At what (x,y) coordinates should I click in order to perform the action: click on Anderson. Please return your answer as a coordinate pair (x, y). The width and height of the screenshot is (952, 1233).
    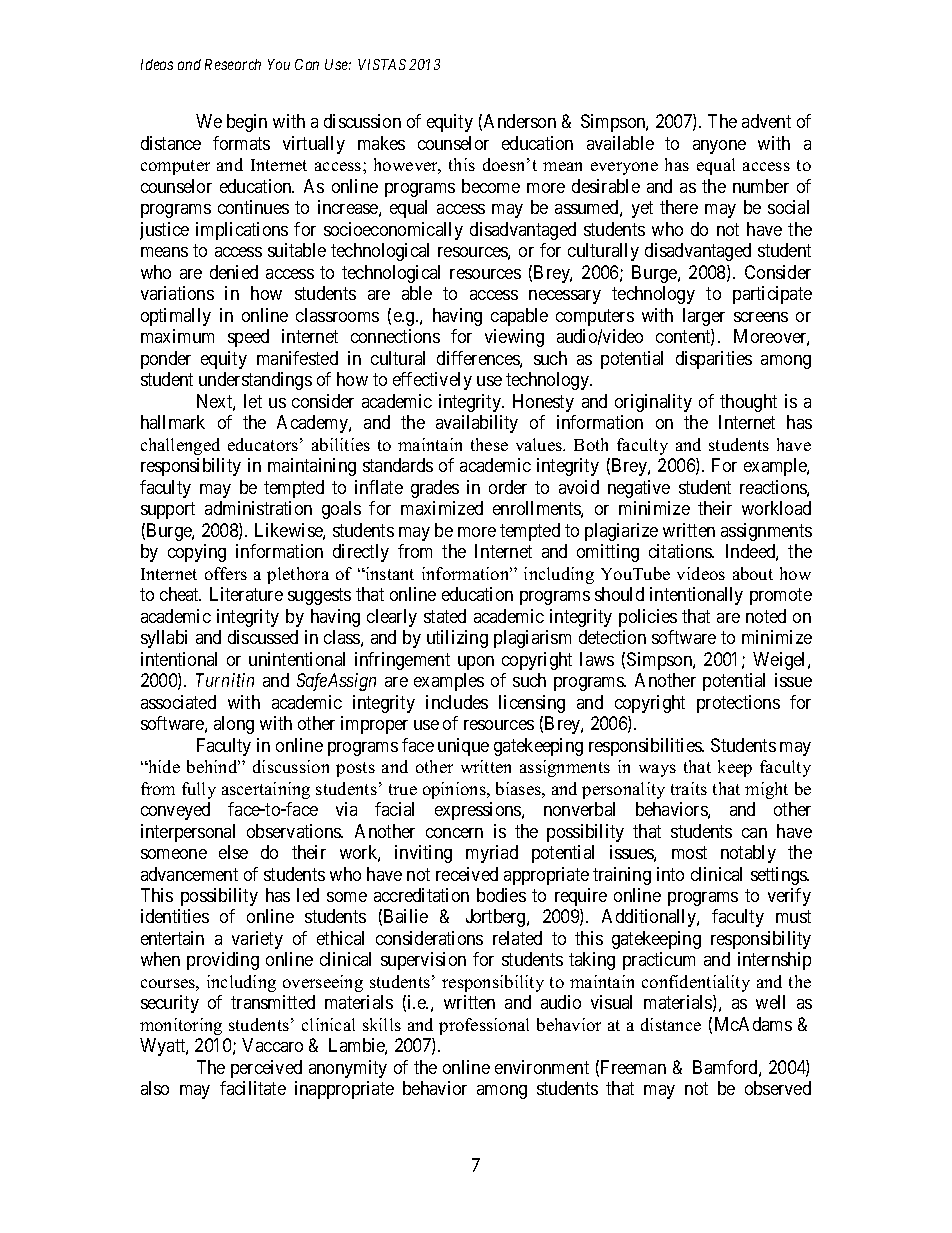
    Looking at the image, I should click on (520, 121).
